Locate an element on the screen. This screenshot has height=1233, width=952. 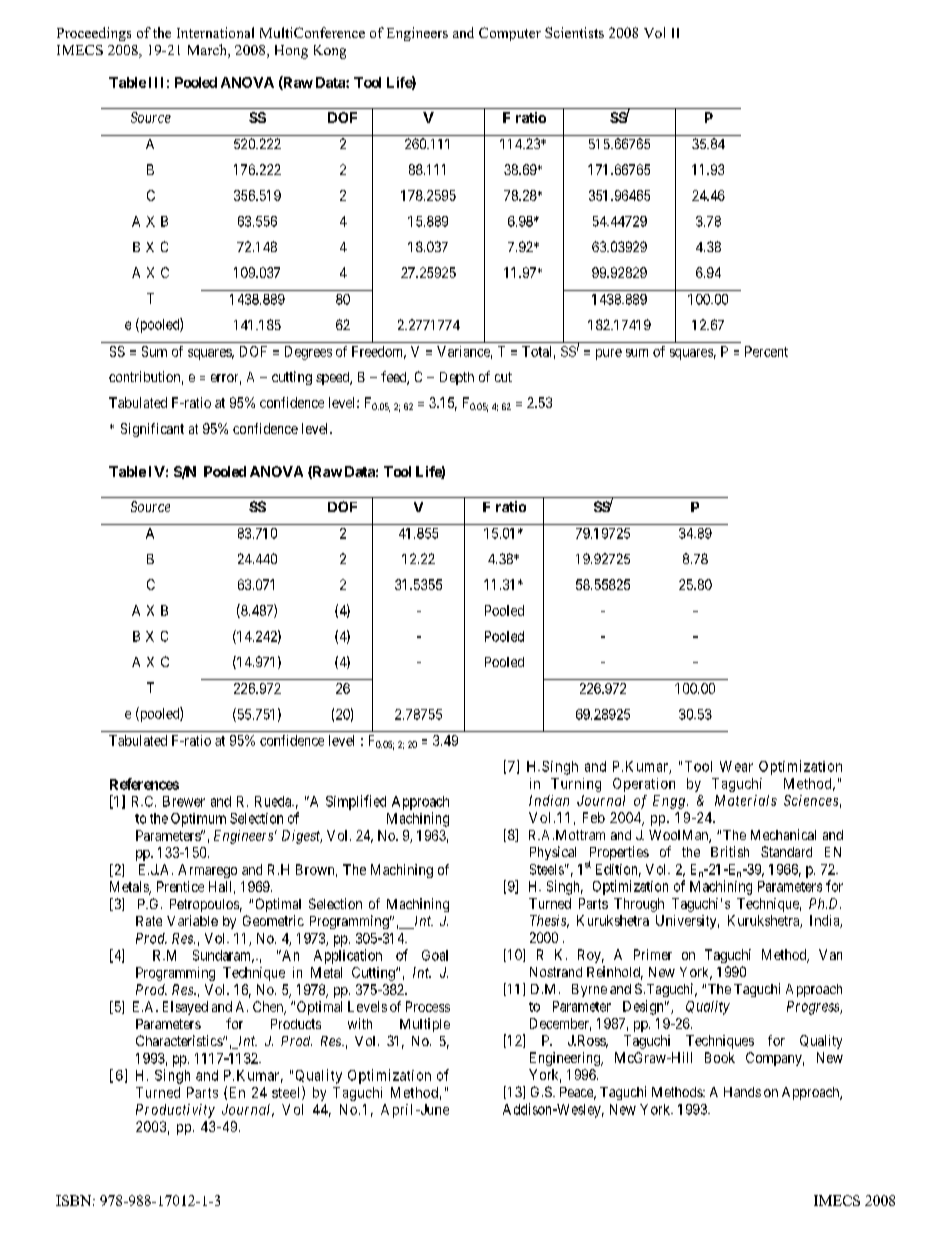
Characteristics is located at coordinates (180, 1040).
